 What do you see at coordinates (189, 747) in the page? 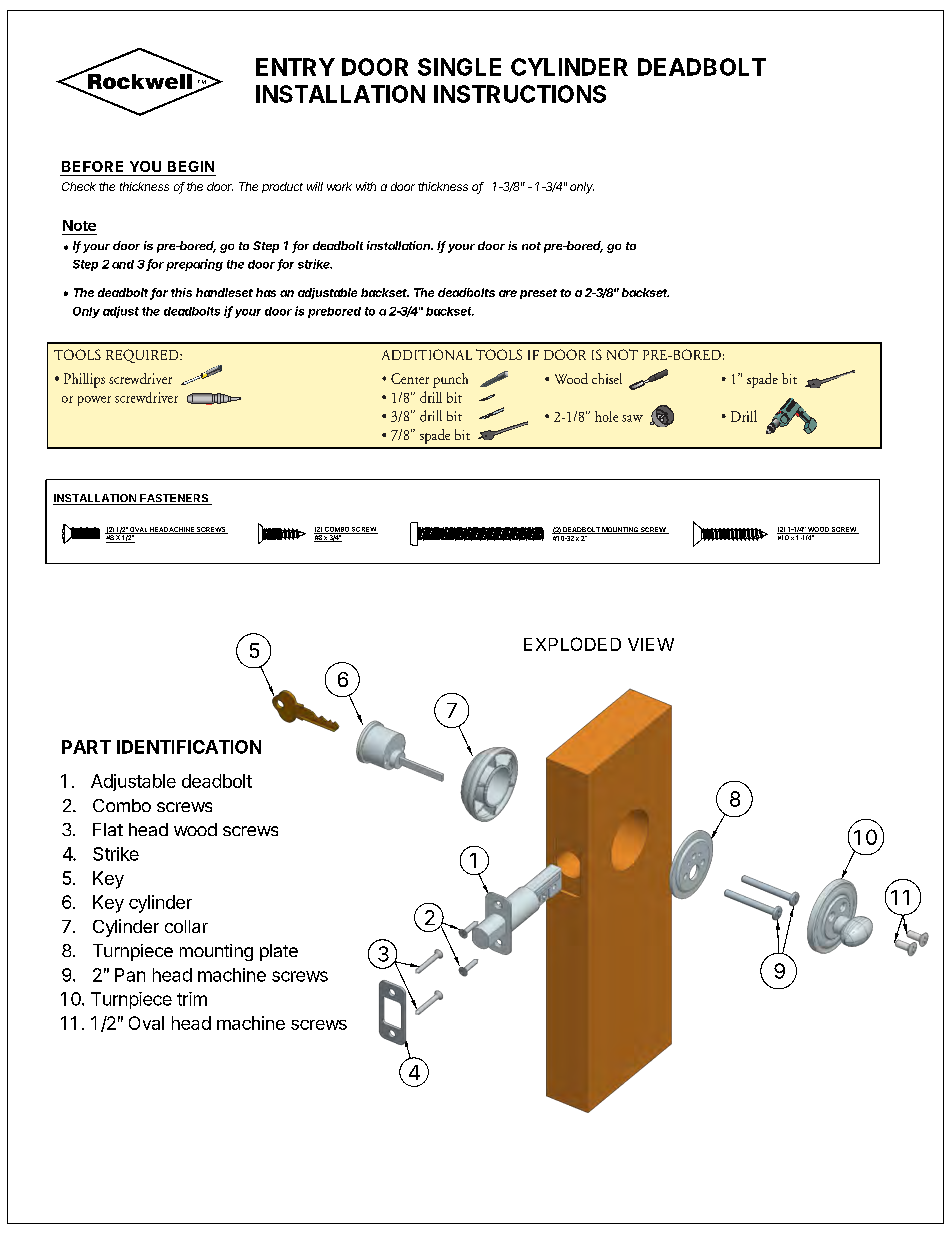
I see `IDENTIFICATION` at bounding box center [189, 747].
